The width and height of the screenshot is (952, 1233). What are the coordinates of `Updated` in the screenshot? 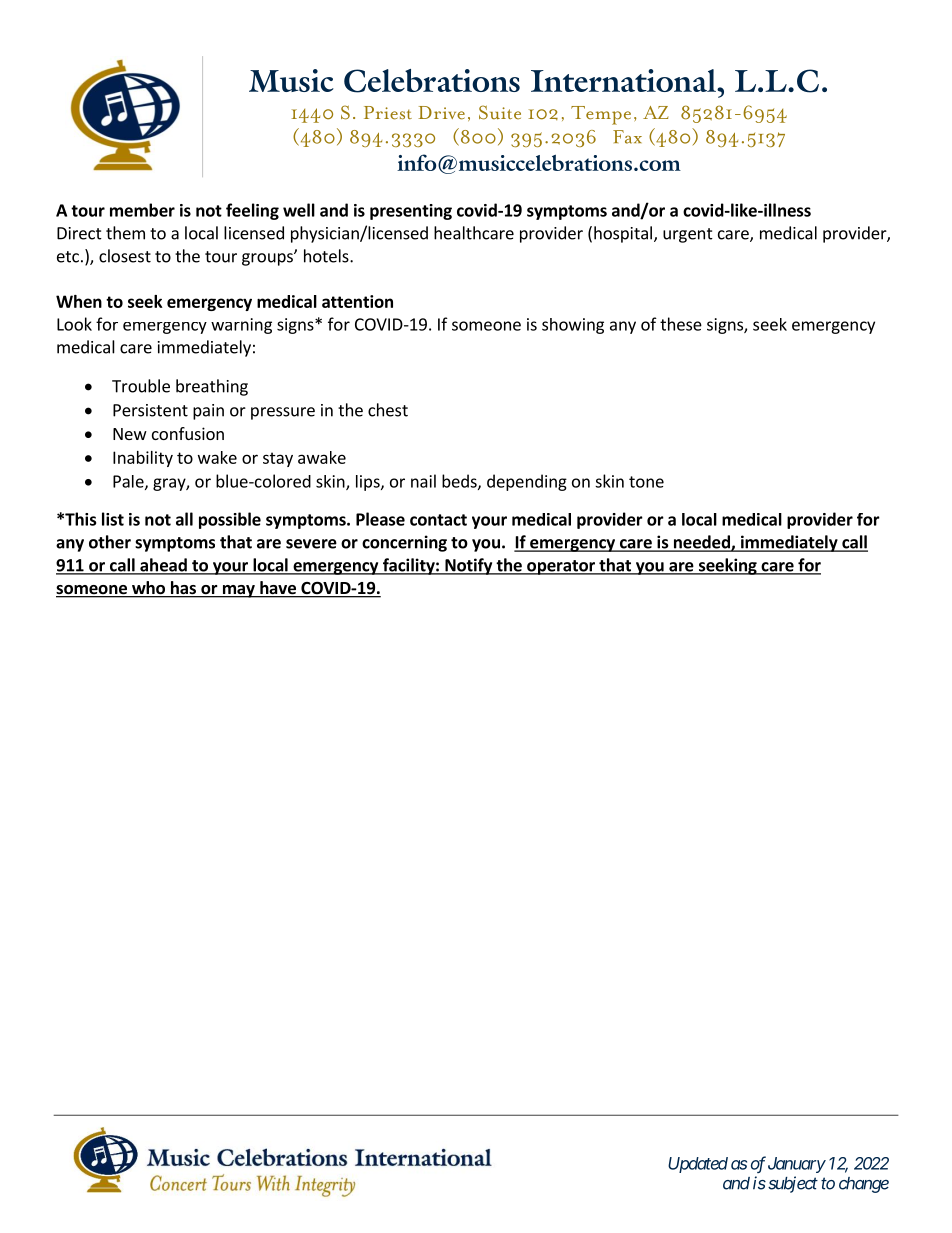 It's located at (698, 1165).
